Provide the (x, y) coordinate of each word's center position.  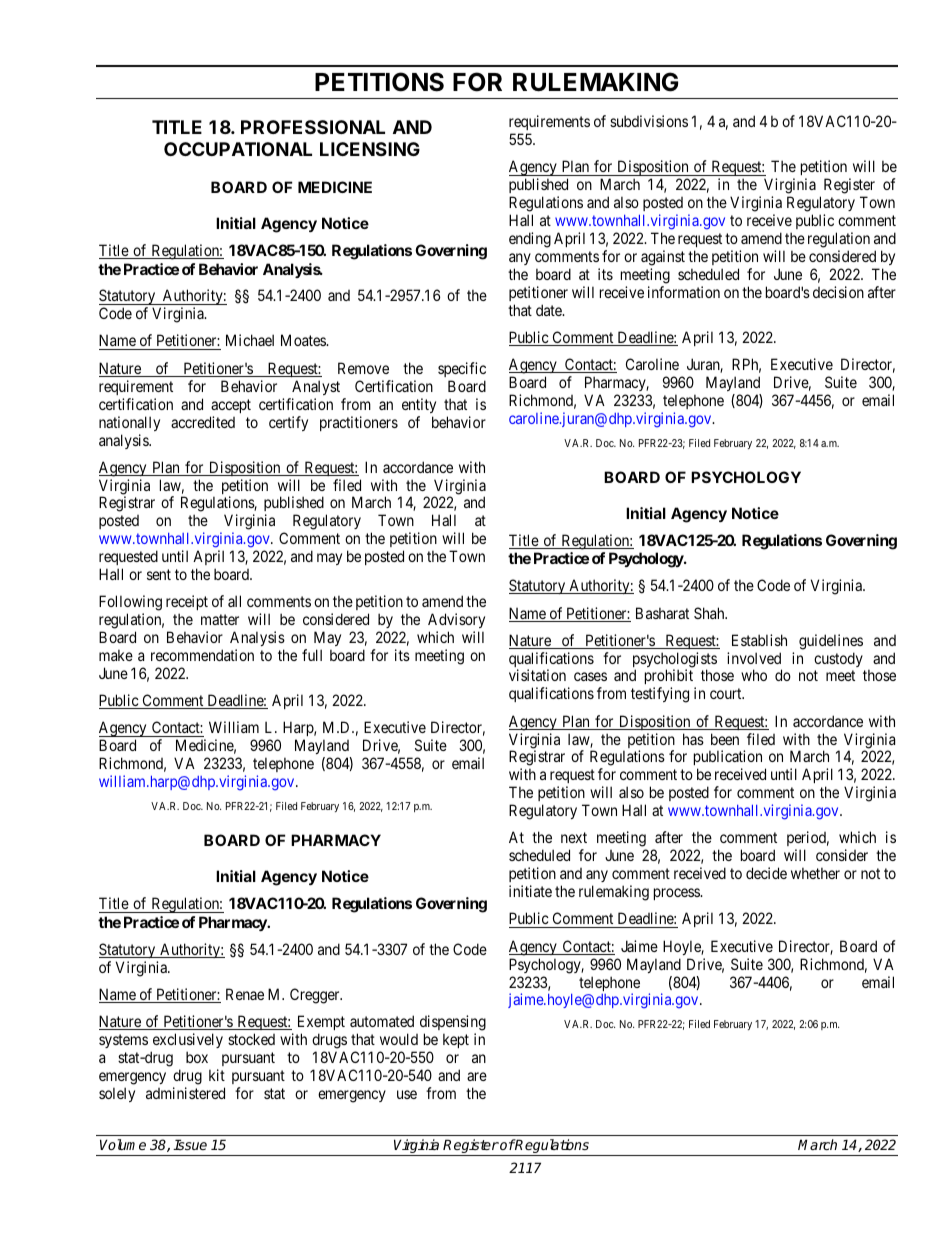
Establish (759, 640)
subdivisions (649, 121)
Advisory (456, 622)
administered (185, 1093)
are (477, 1076)
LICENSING (370, 149)
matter (220, 619)
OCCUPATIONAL (238, 149)
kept (456, 1040)
